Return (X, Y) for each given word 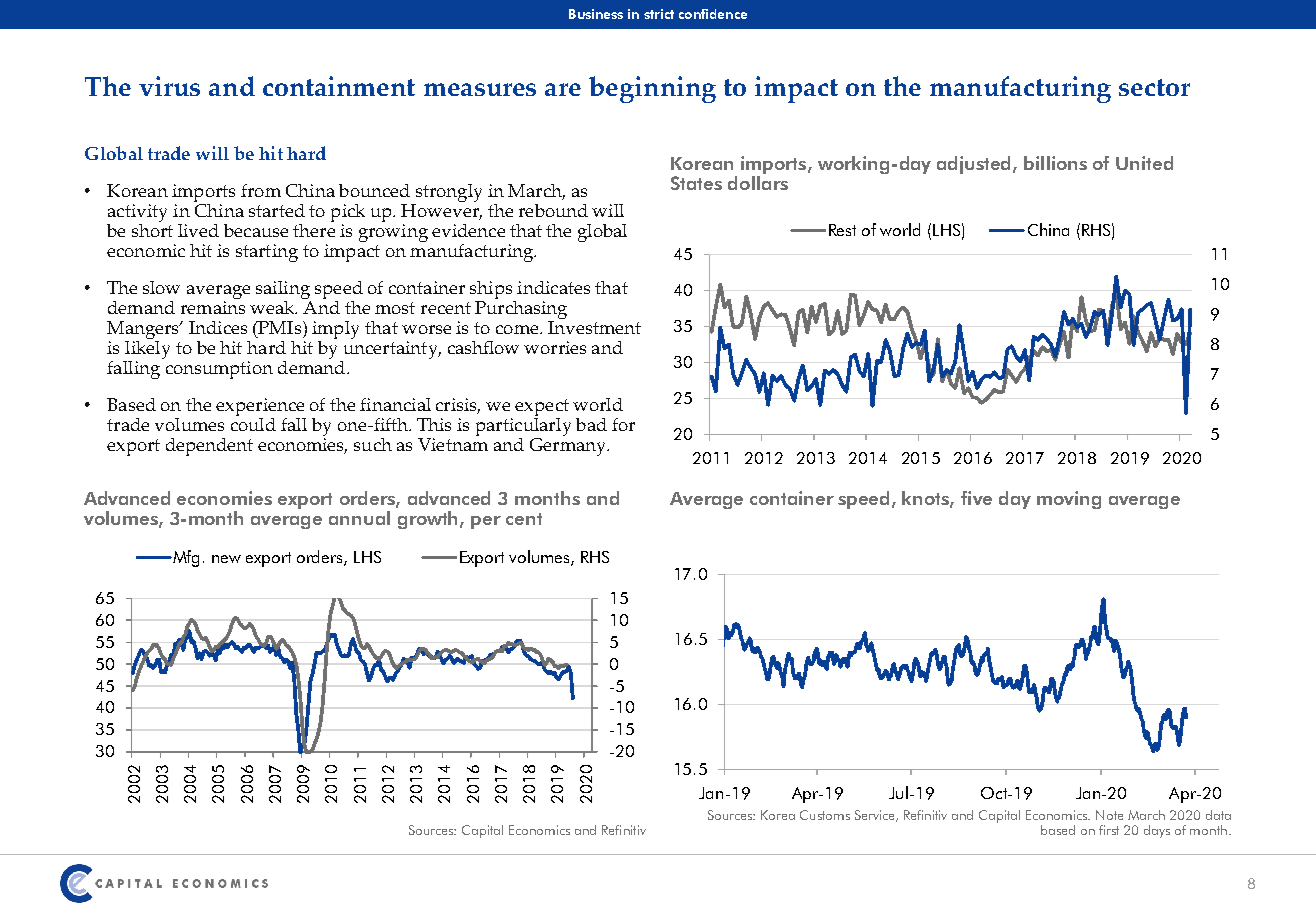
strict (659, 14)
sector (1154, 87)
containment (339, 86)
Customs (825, 815)
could (253, 423)
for (623, 424)
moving (1069, 500)
